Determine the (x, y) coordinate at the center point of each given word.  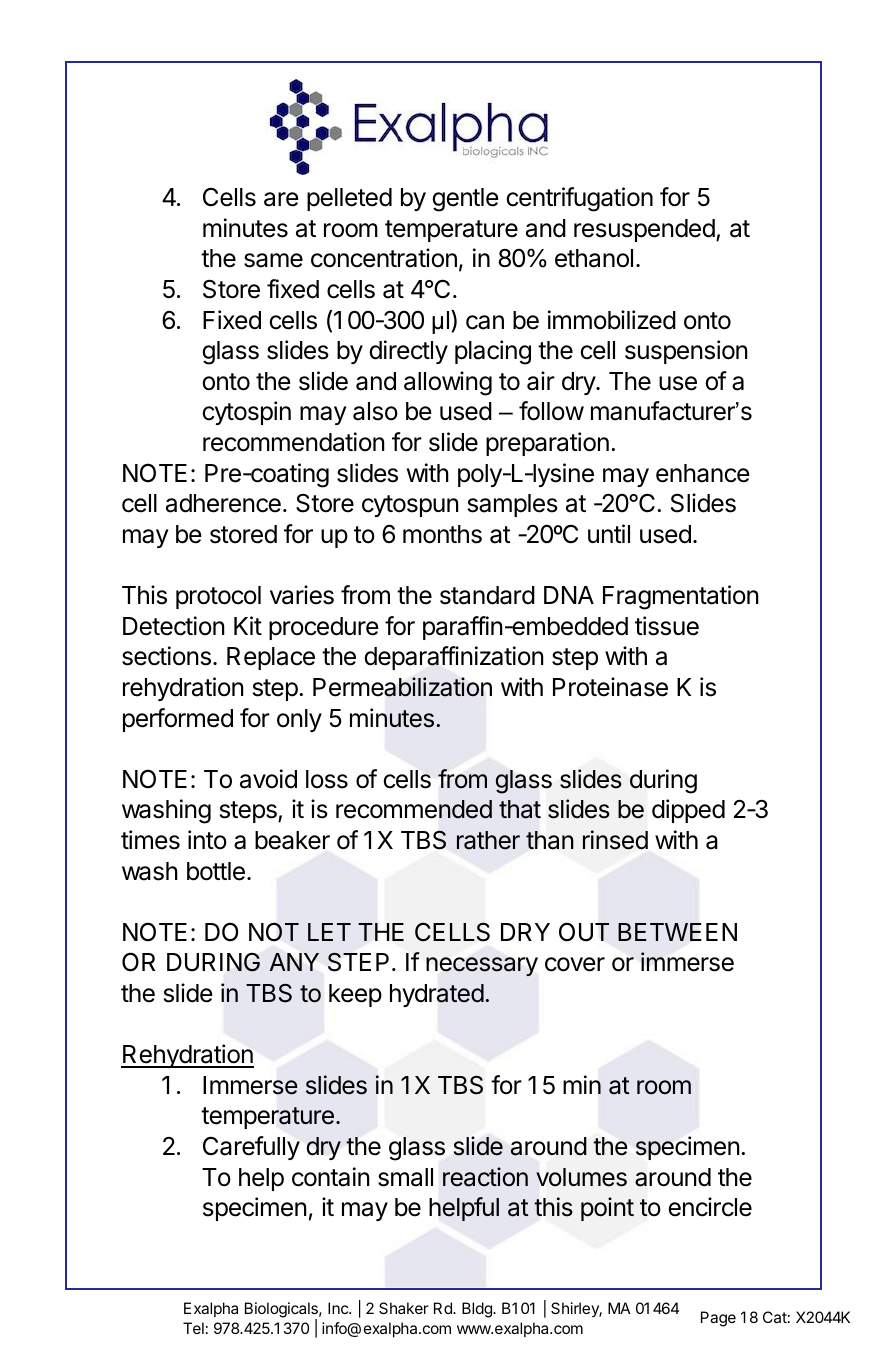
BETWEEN (677, 932)
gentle (465, 200)
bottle (216, 871)
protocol (218, 597)
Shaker (404, 1308)
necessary (482, 966)
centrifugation (579, 199)
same (273, 260)
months (442, 534)
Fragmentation (681, 597)
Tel (193, 1328)
